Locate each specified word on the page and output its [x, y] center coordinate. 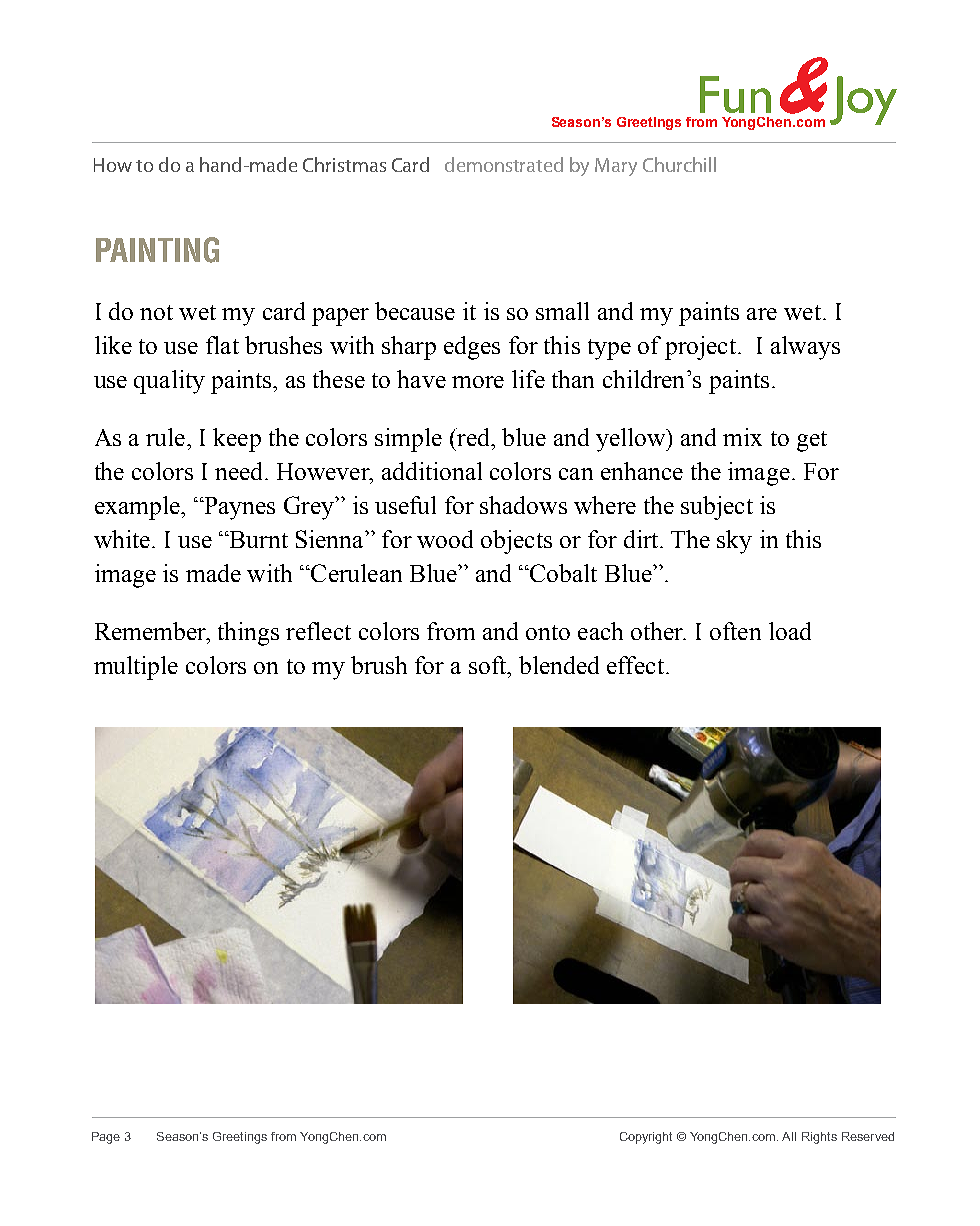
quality [169, 382]
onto [548, 632]
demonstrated [504, 164]
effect [635, 665]
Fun [735, 94]
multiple [136, 668]
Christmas [344, 164]
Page [106, 1138]
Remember [151, 631]
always [805, 348]
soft [489, 665]
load [790, 631]
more [478, 382]
